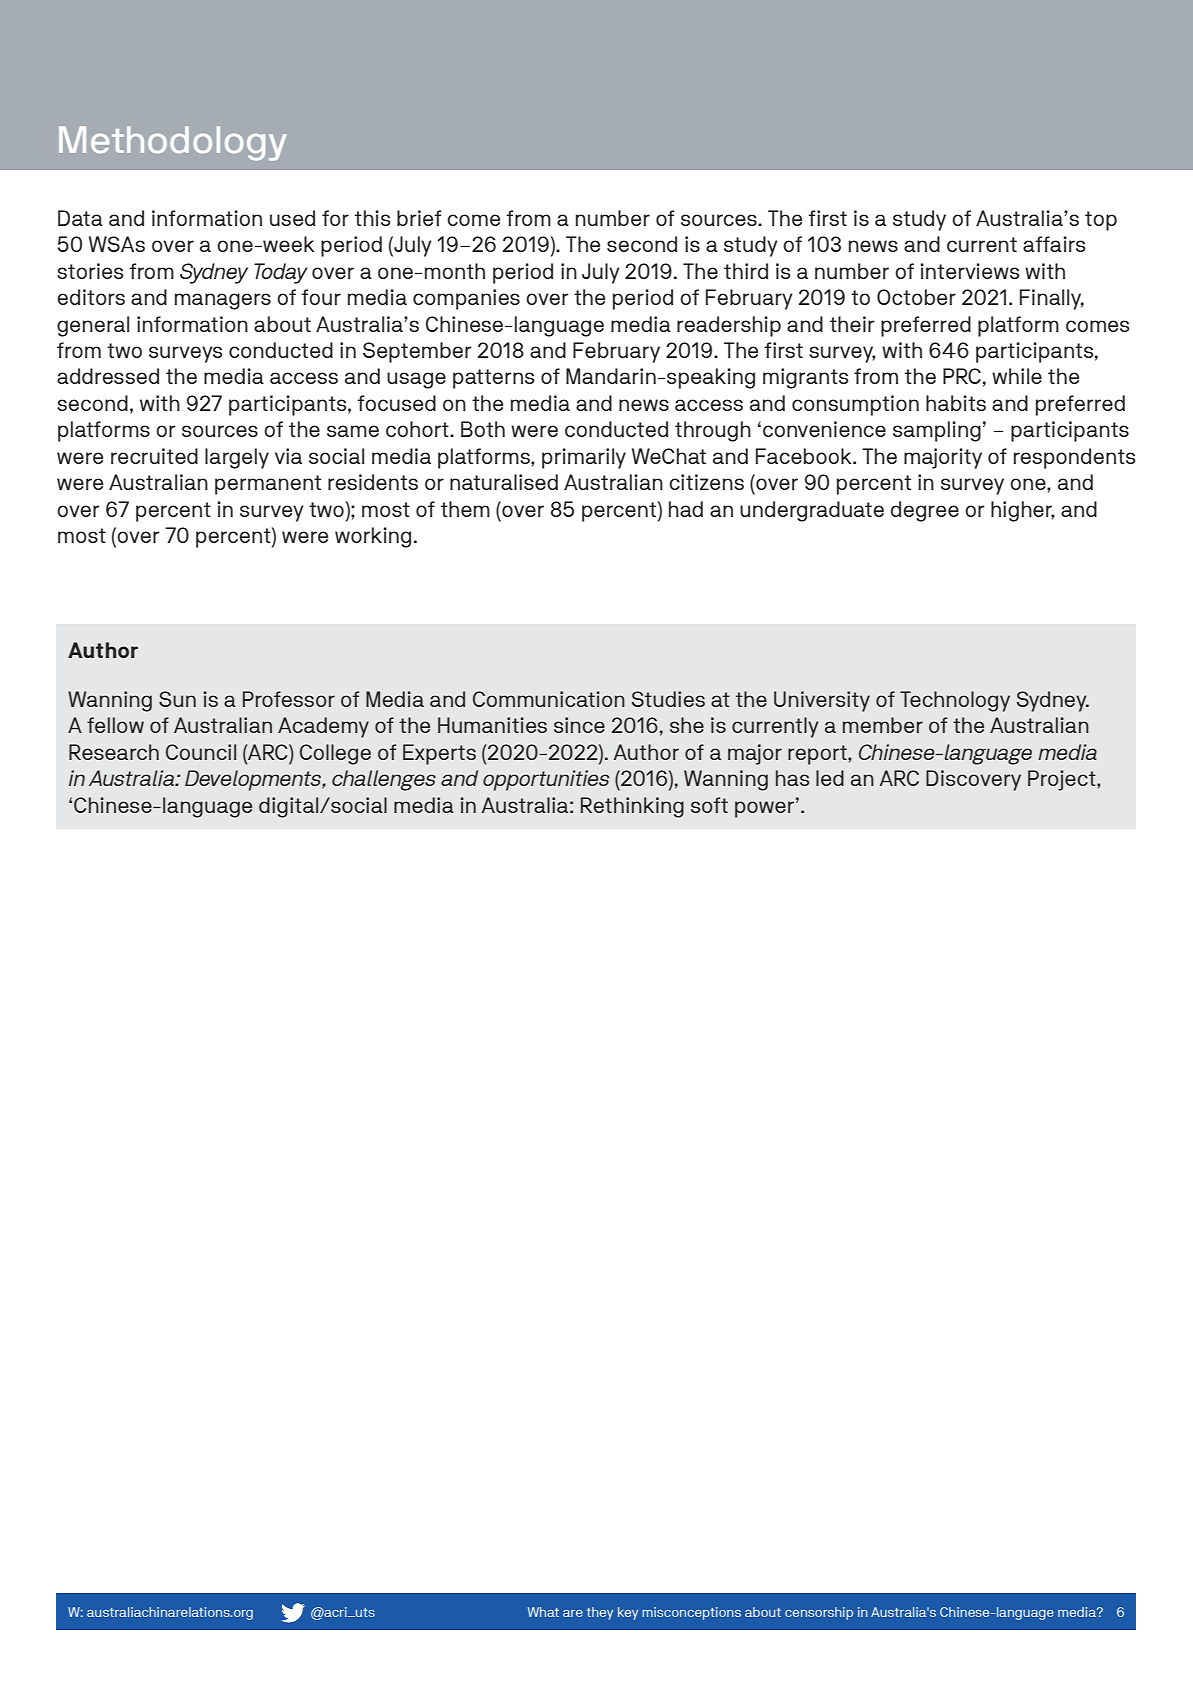 The width and height of the screenshot is (1193, 1687). Describe the element at coordinates (632, 807) in the screenshot. I see `Rethinking` at that location.
